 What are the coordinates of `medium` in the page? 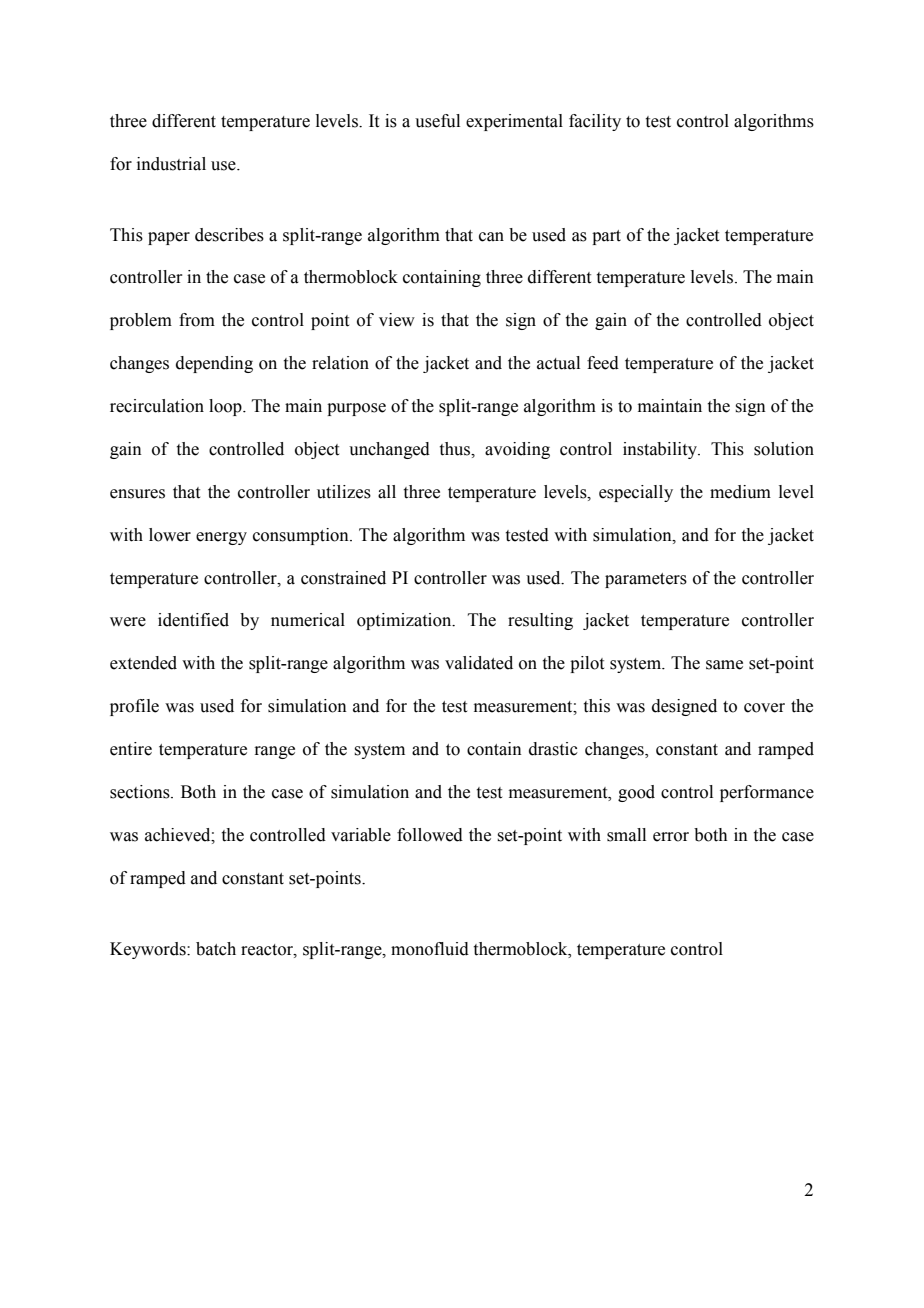 It's located at (740, 492).
